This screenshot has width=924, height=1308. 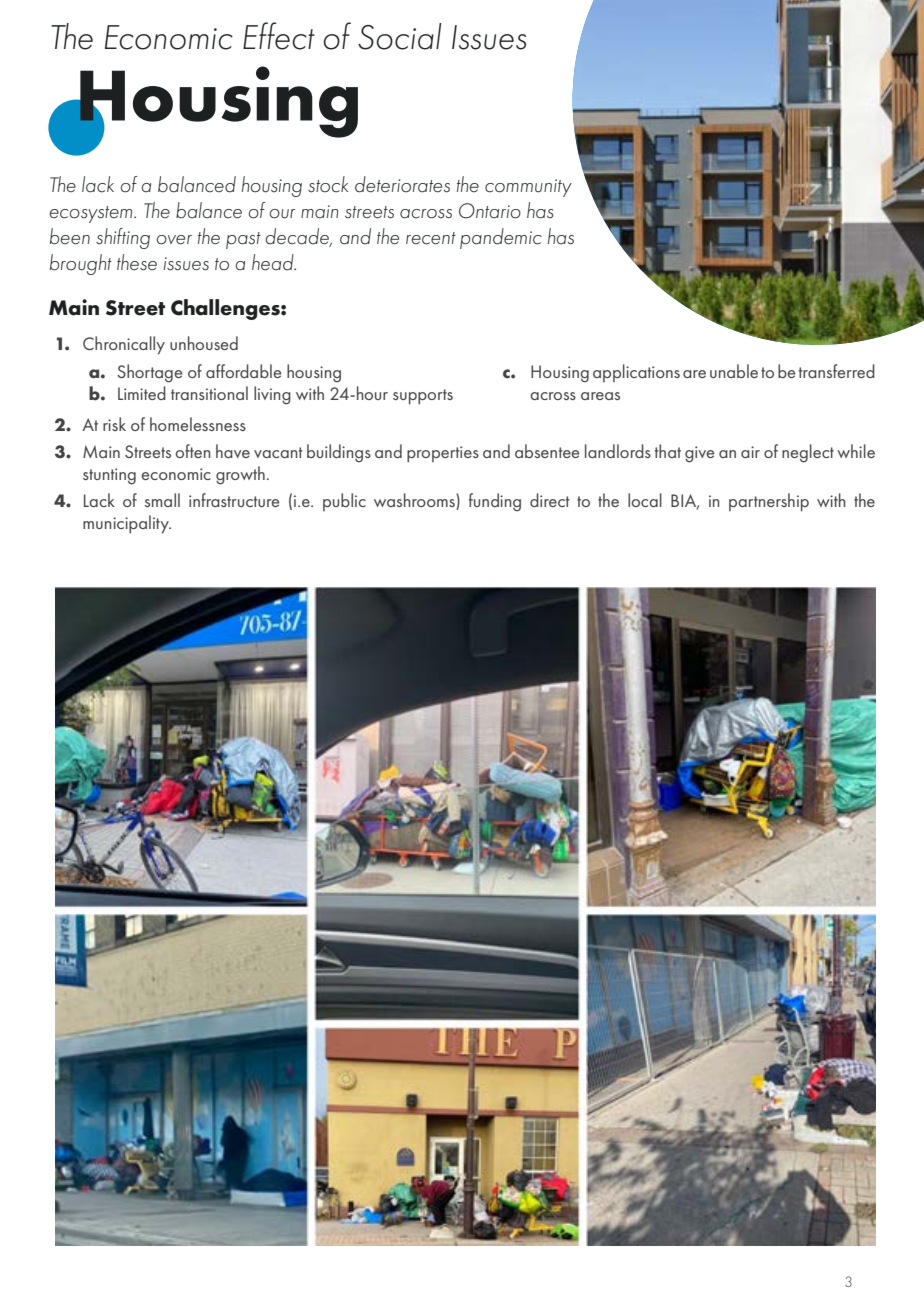 What do you see at coordinates (92, 214) in the screenshot?
I see `ecosystem` at bounding box center [92, 214].
